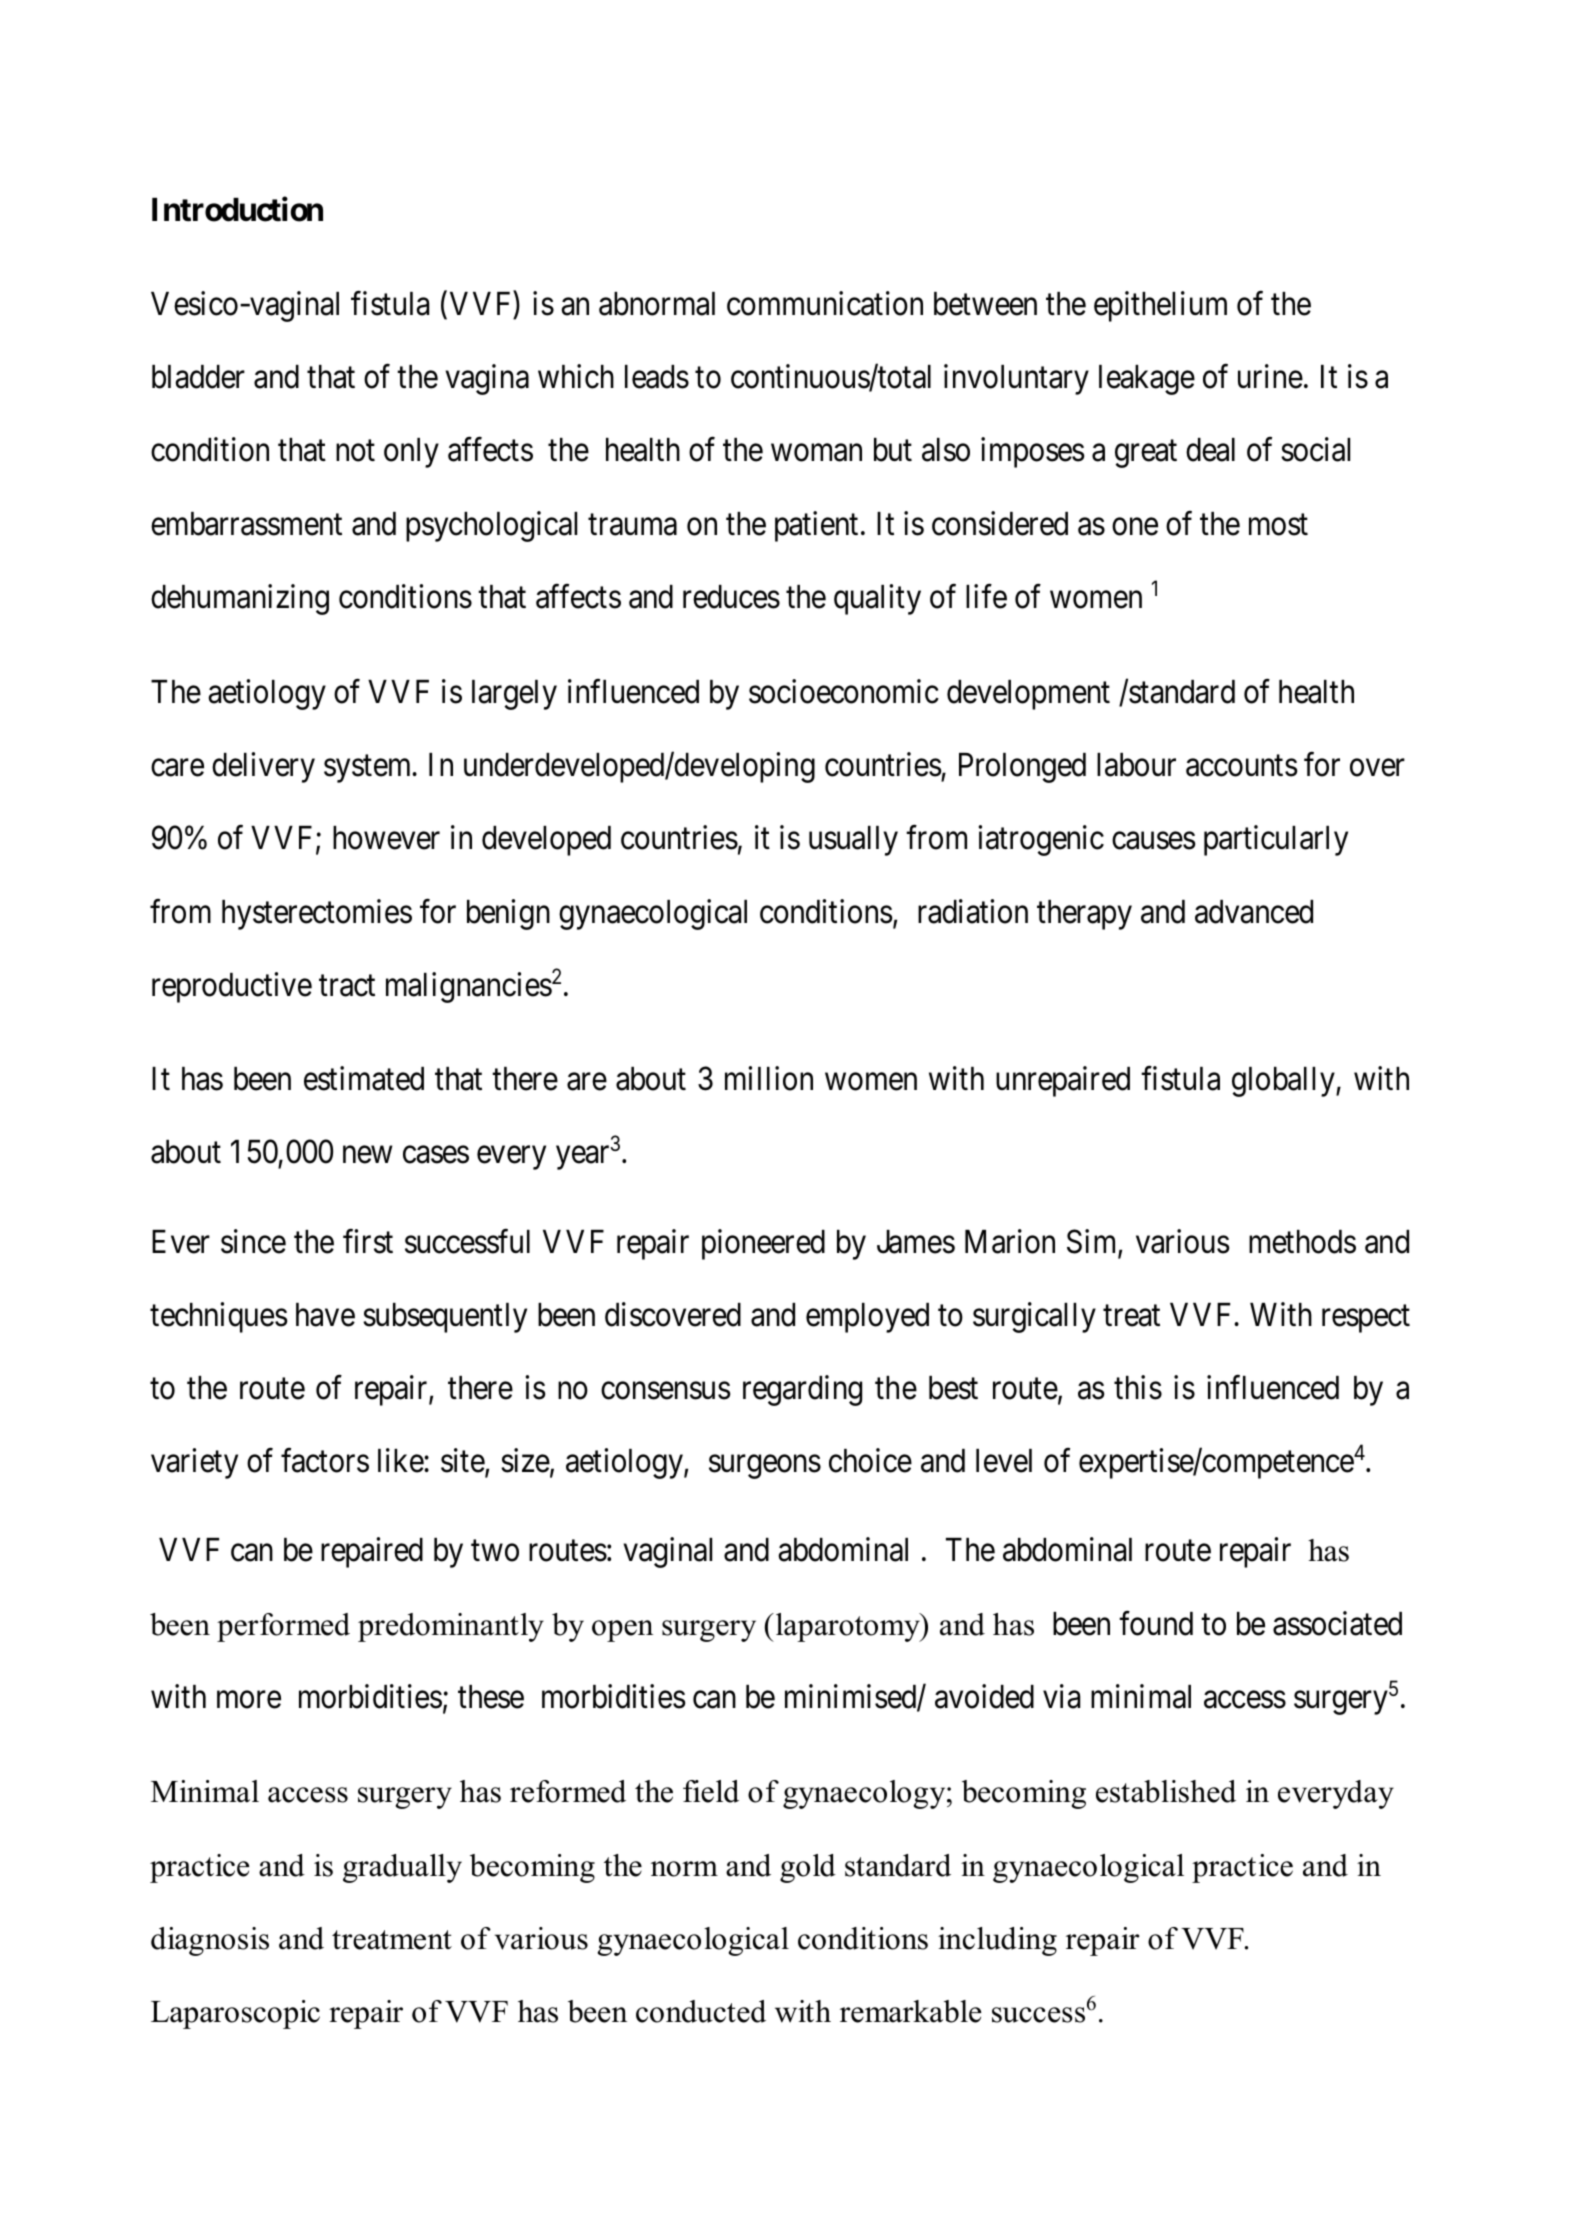  What do you see at coordinates (283, 1627) in the document?
I see `performed` at bounding box center [283, 1627].
